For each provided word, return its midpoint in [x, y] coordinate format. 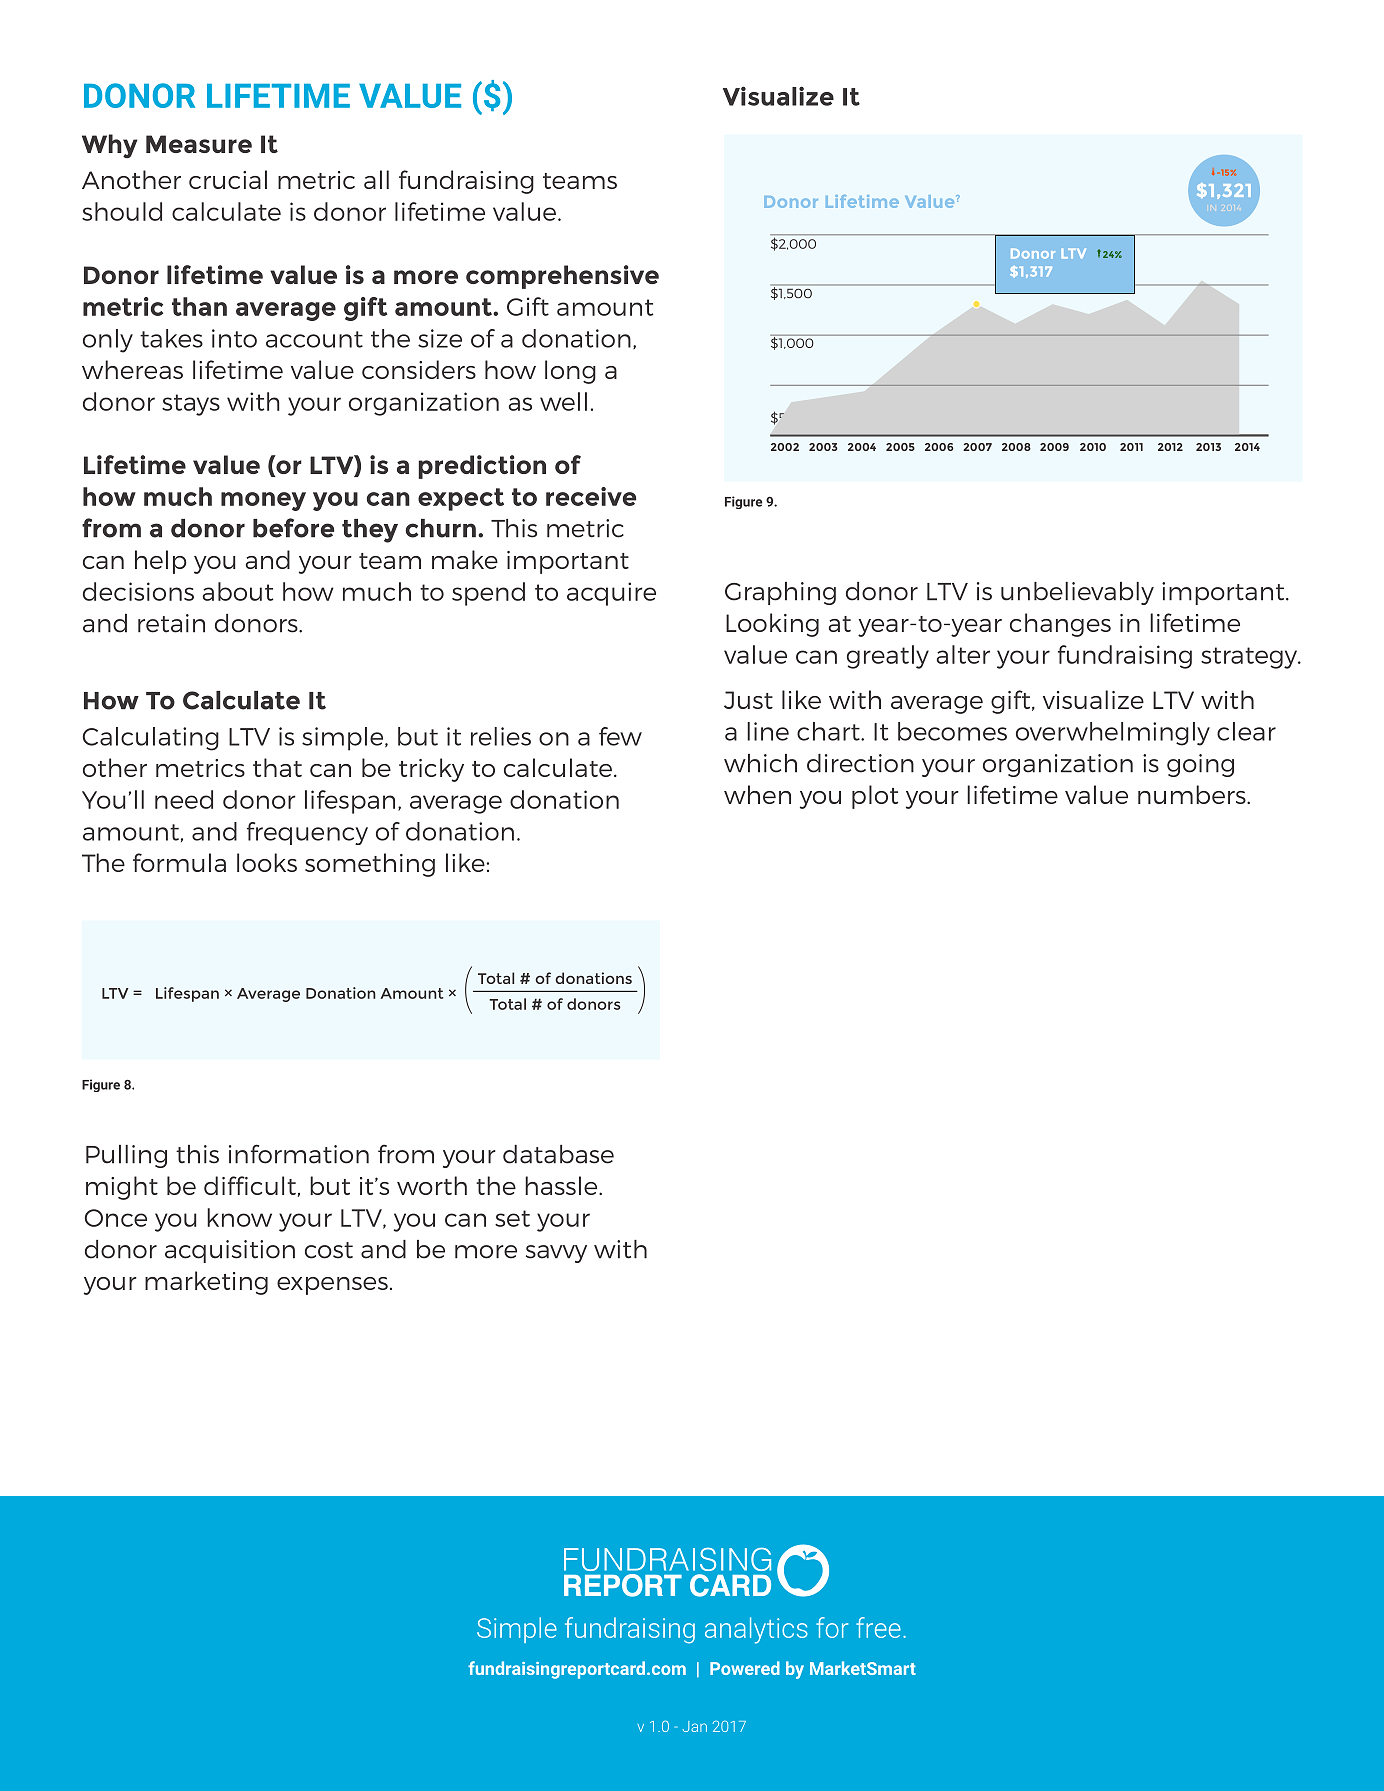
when [757, 794]
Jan [695, 1726]
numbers [1193, 794]
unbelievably [1077, 593]
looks [267, 862]
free [878, 1627]
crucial [228, 179]
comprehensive [562, 277]
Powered [745, 1668]
